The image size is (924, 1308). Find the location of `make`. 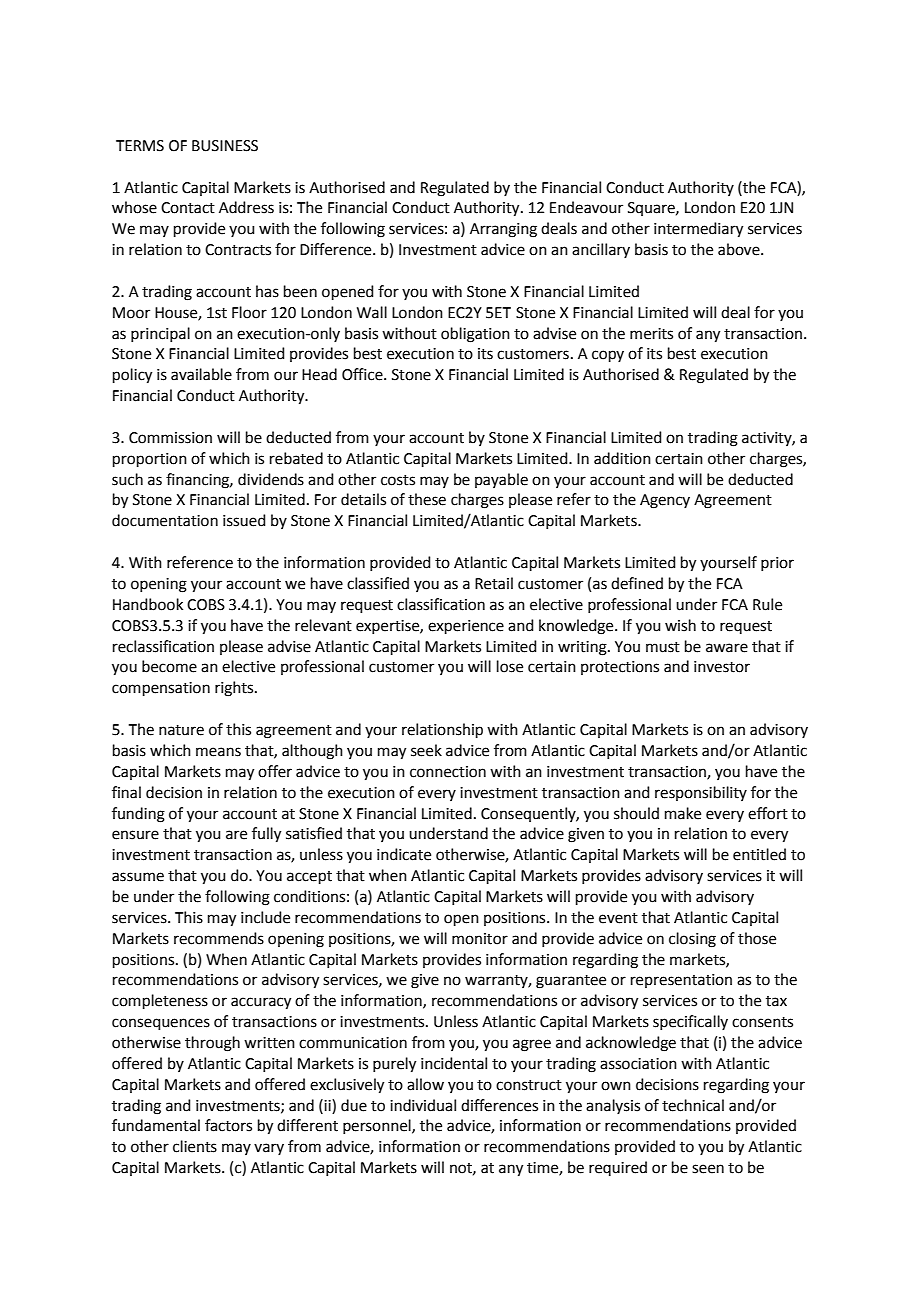

make is located at coordinates (683, 813).
